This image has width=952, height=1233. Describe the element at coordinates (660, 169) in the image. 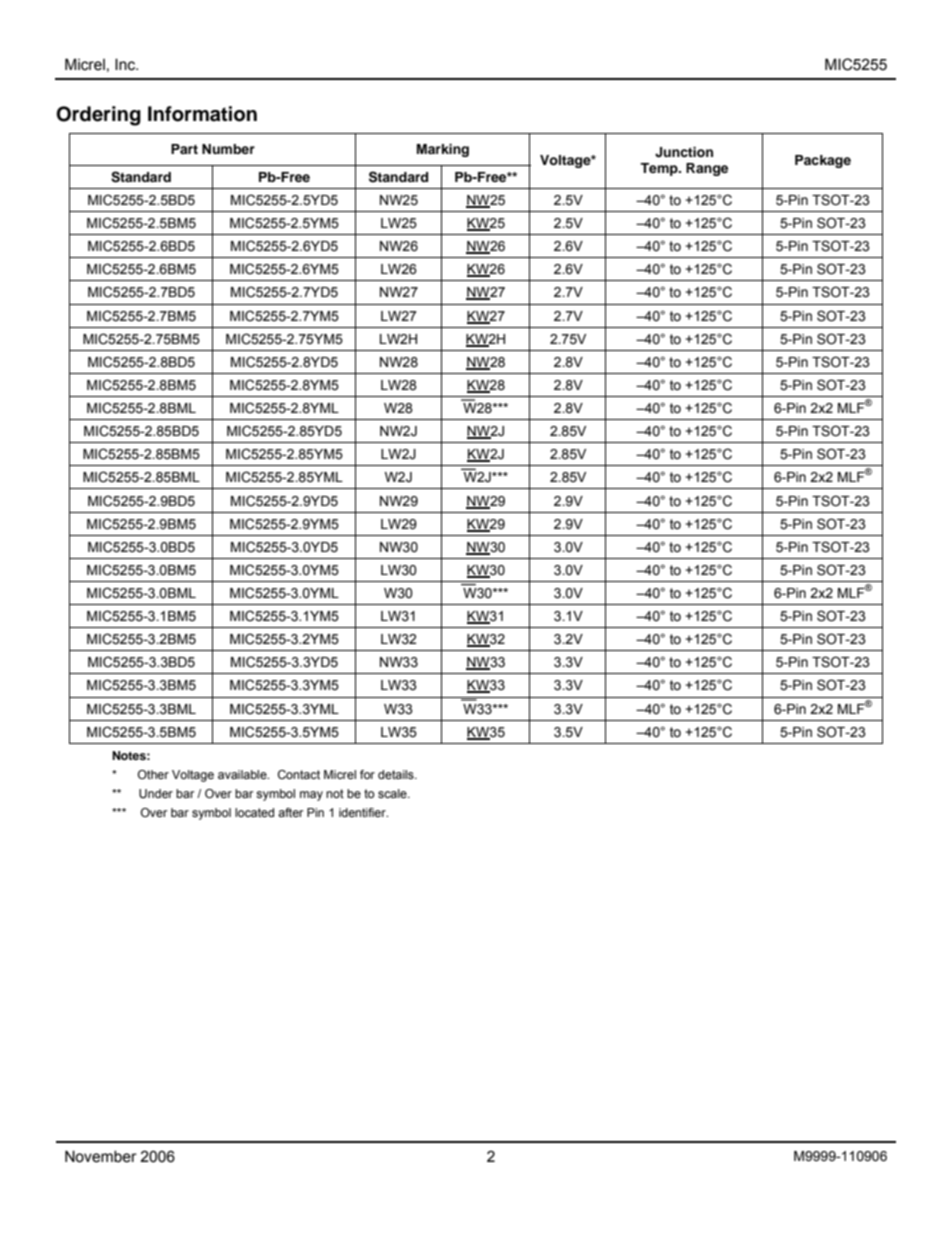

I see `Temp` at that location.
